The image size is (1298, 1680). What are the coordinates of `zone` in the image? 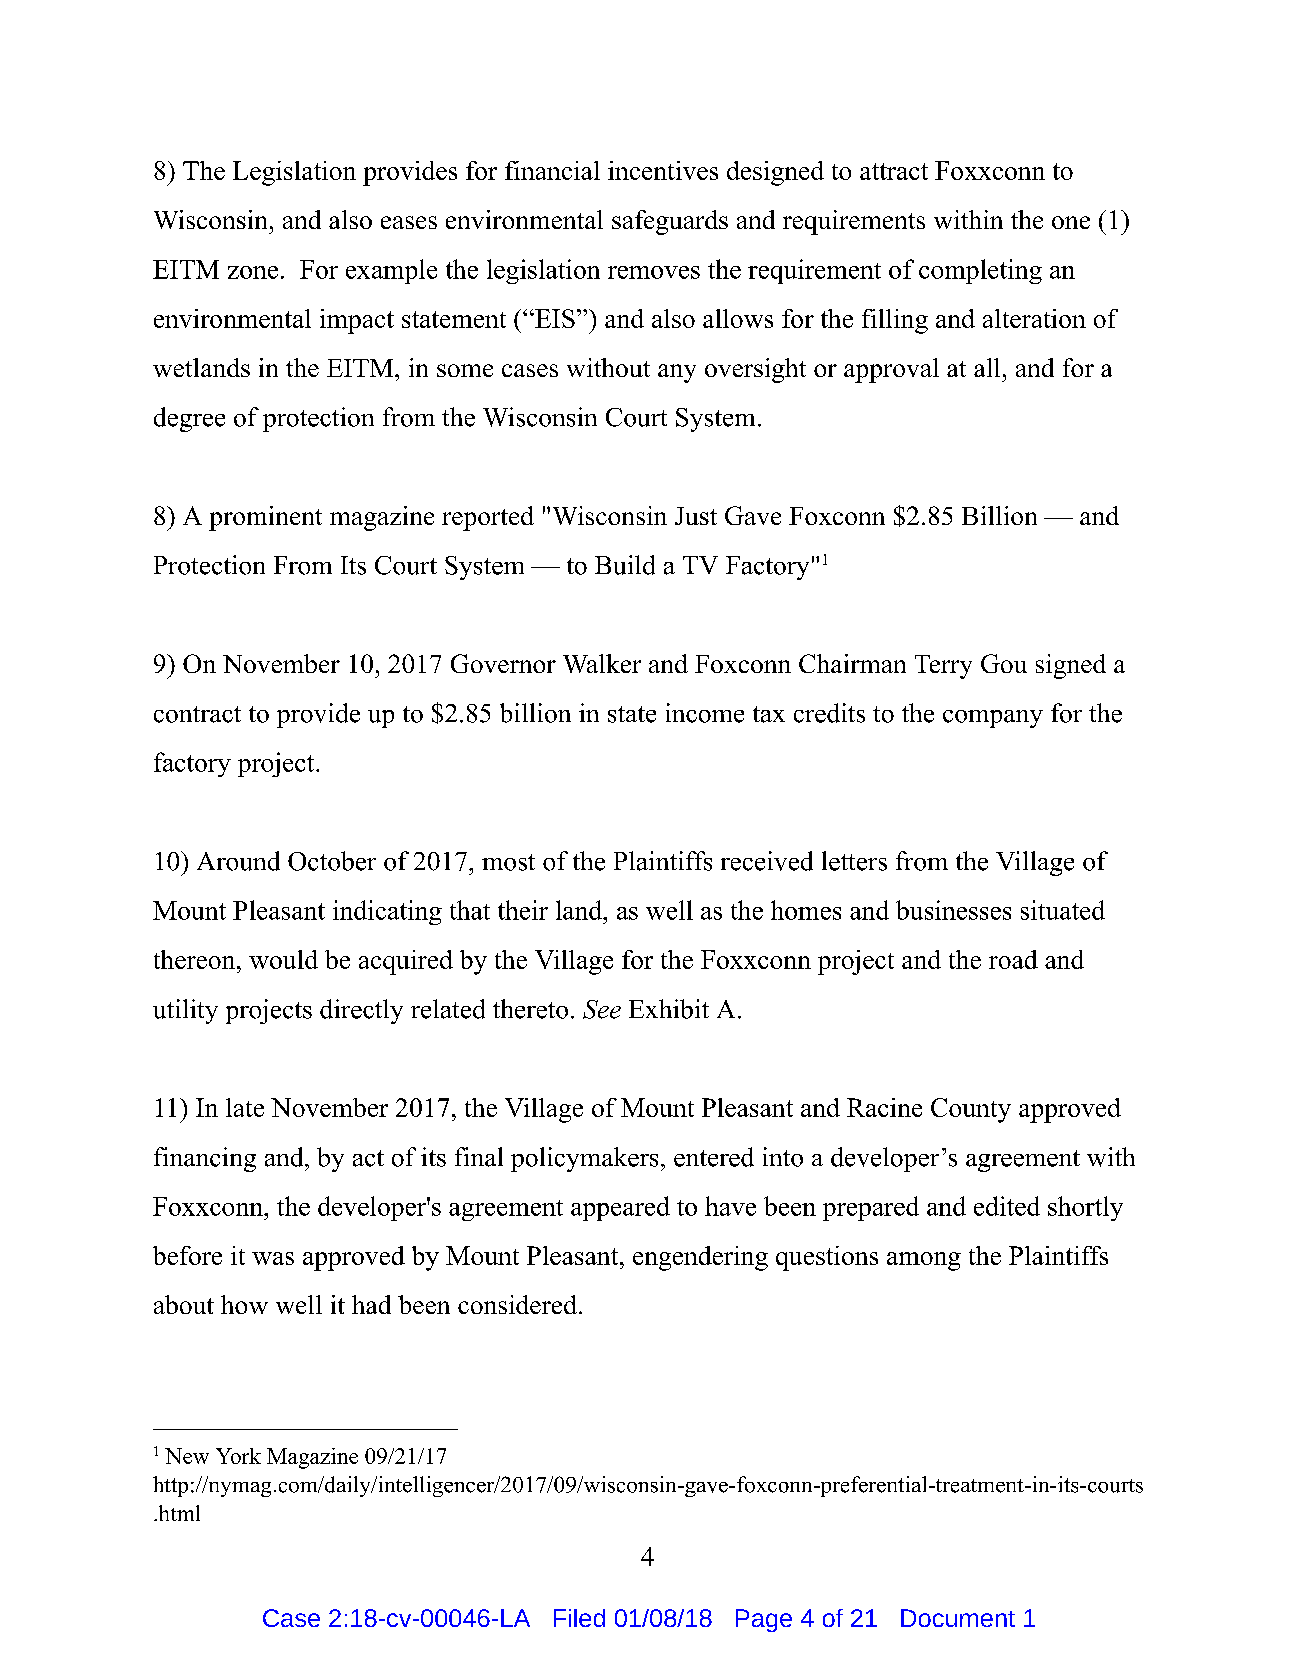 It's located at (253, 272).
